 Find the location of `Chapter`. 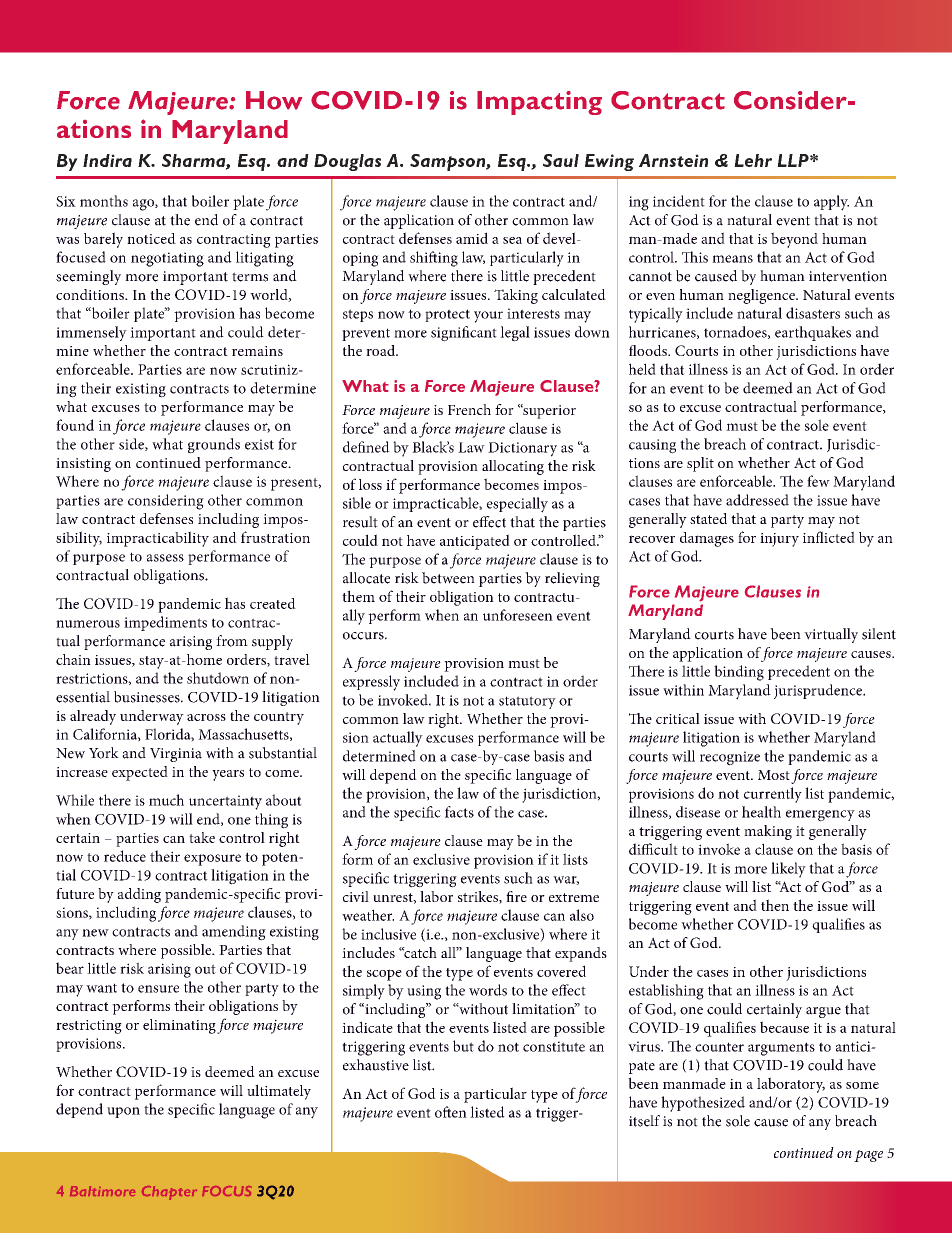

Chapter is located at coordinates (169, 1193).
